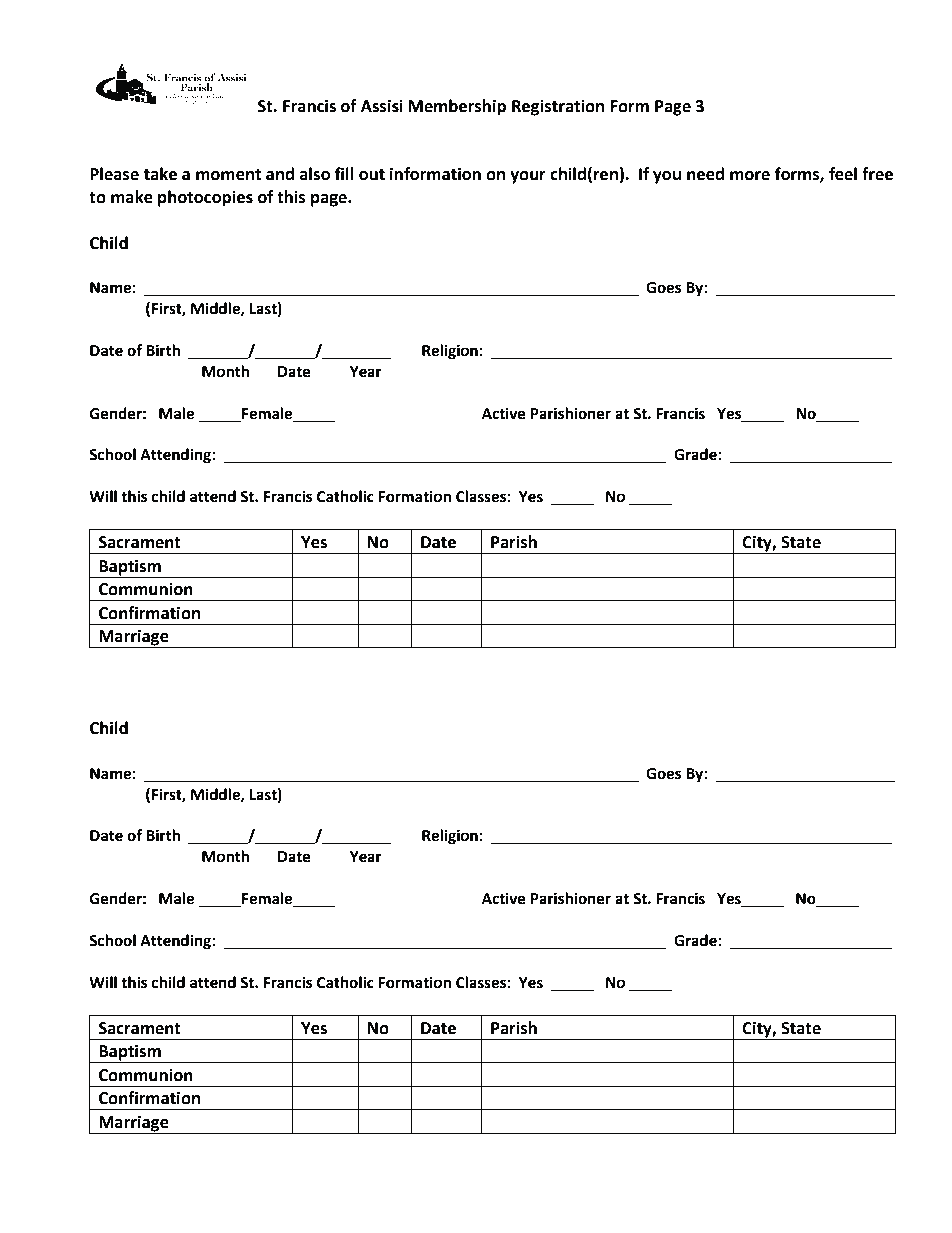 The image size is (952, 1233). Describe the element at coordinates (528, 177) in the document. I see `your` at that location.
